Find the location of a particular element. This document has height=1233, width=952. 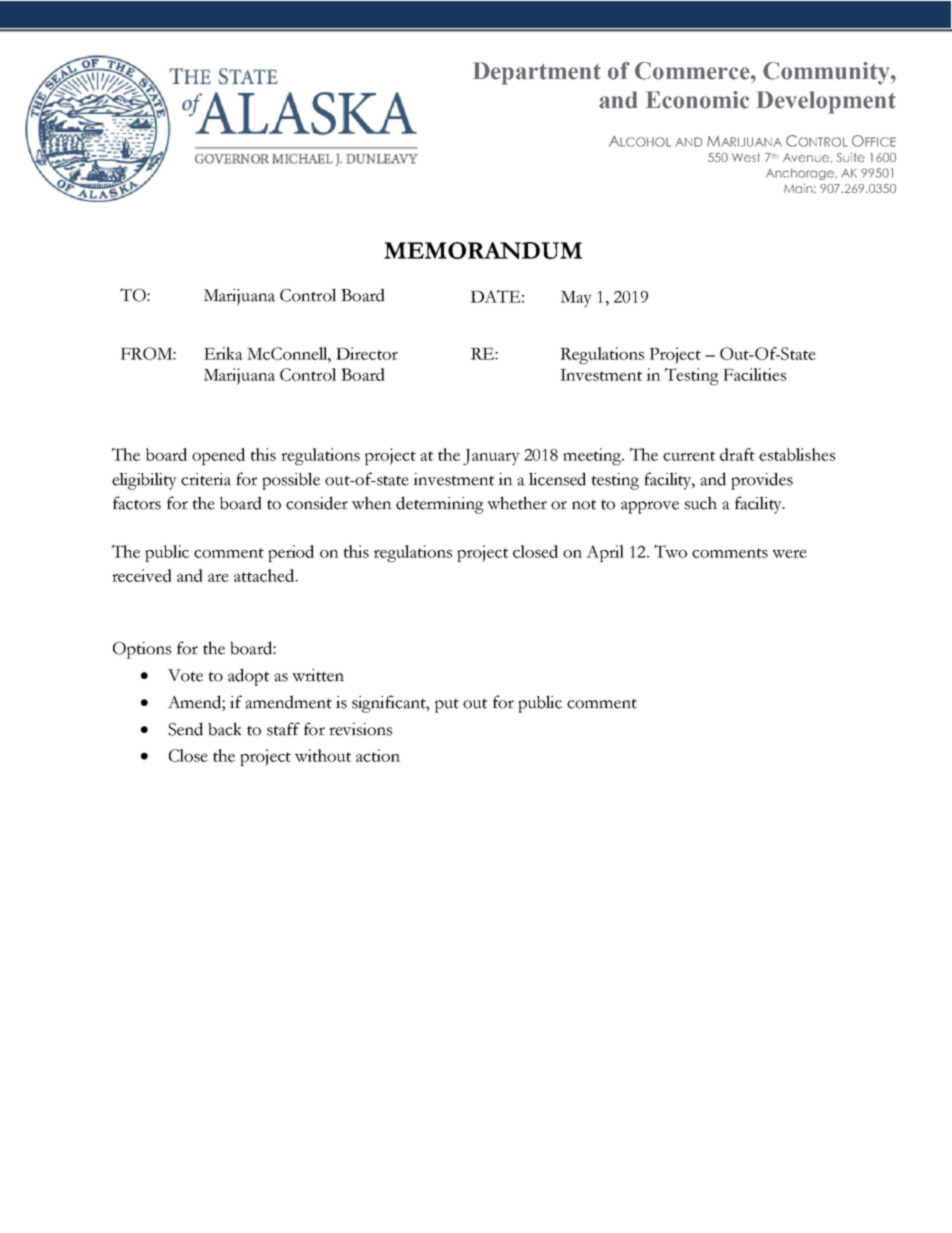

Department is located at coordinates (537, 73).
